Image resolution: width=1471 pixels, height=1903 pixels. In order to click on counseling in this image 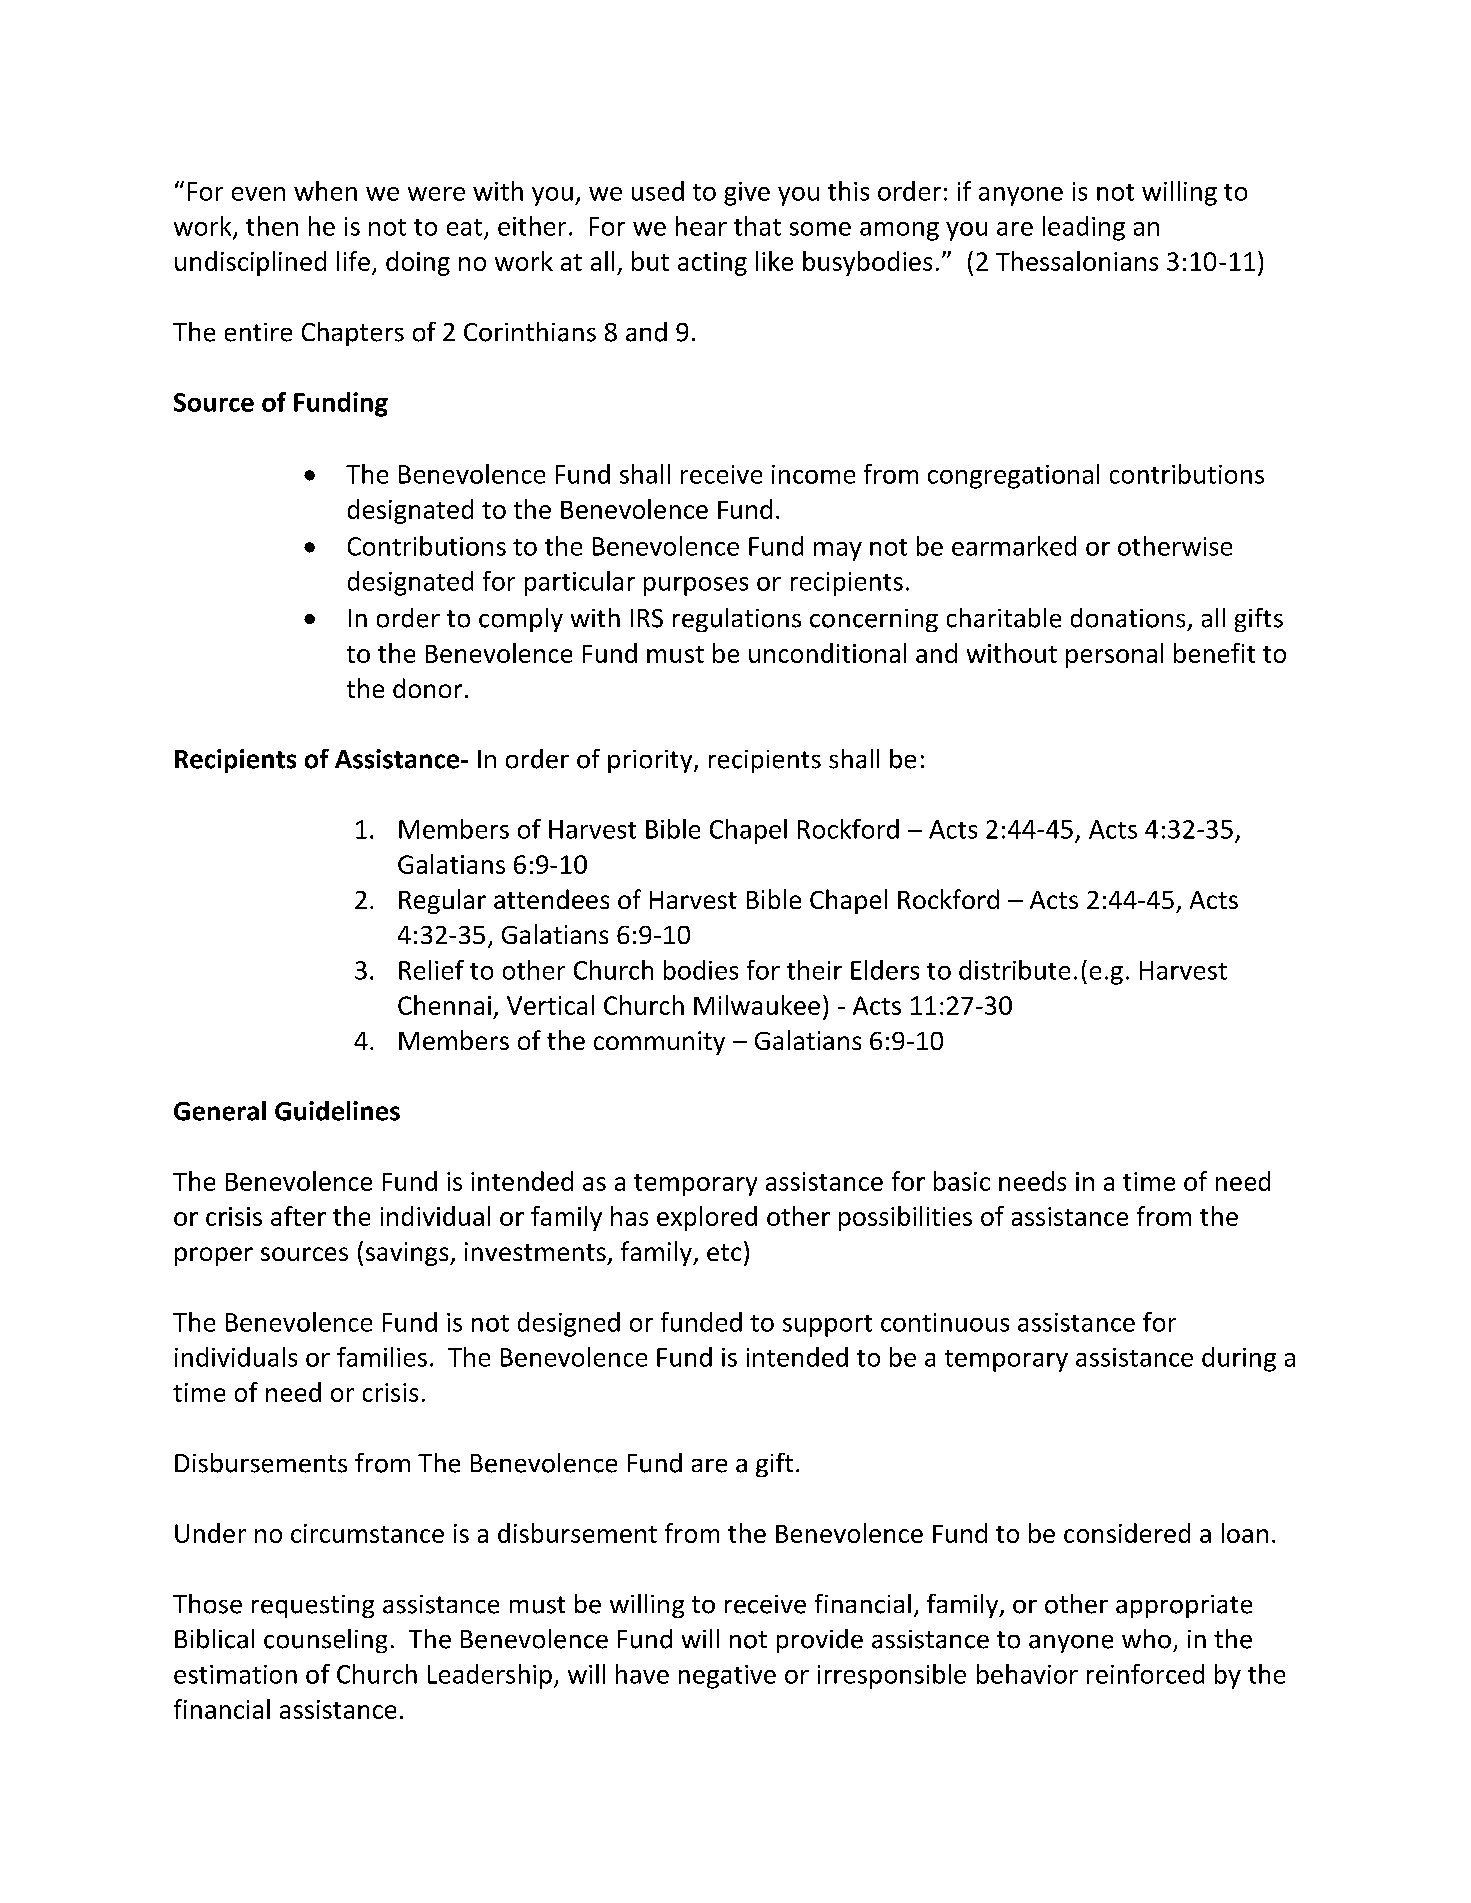, I will do `click(325, 1641)`.
